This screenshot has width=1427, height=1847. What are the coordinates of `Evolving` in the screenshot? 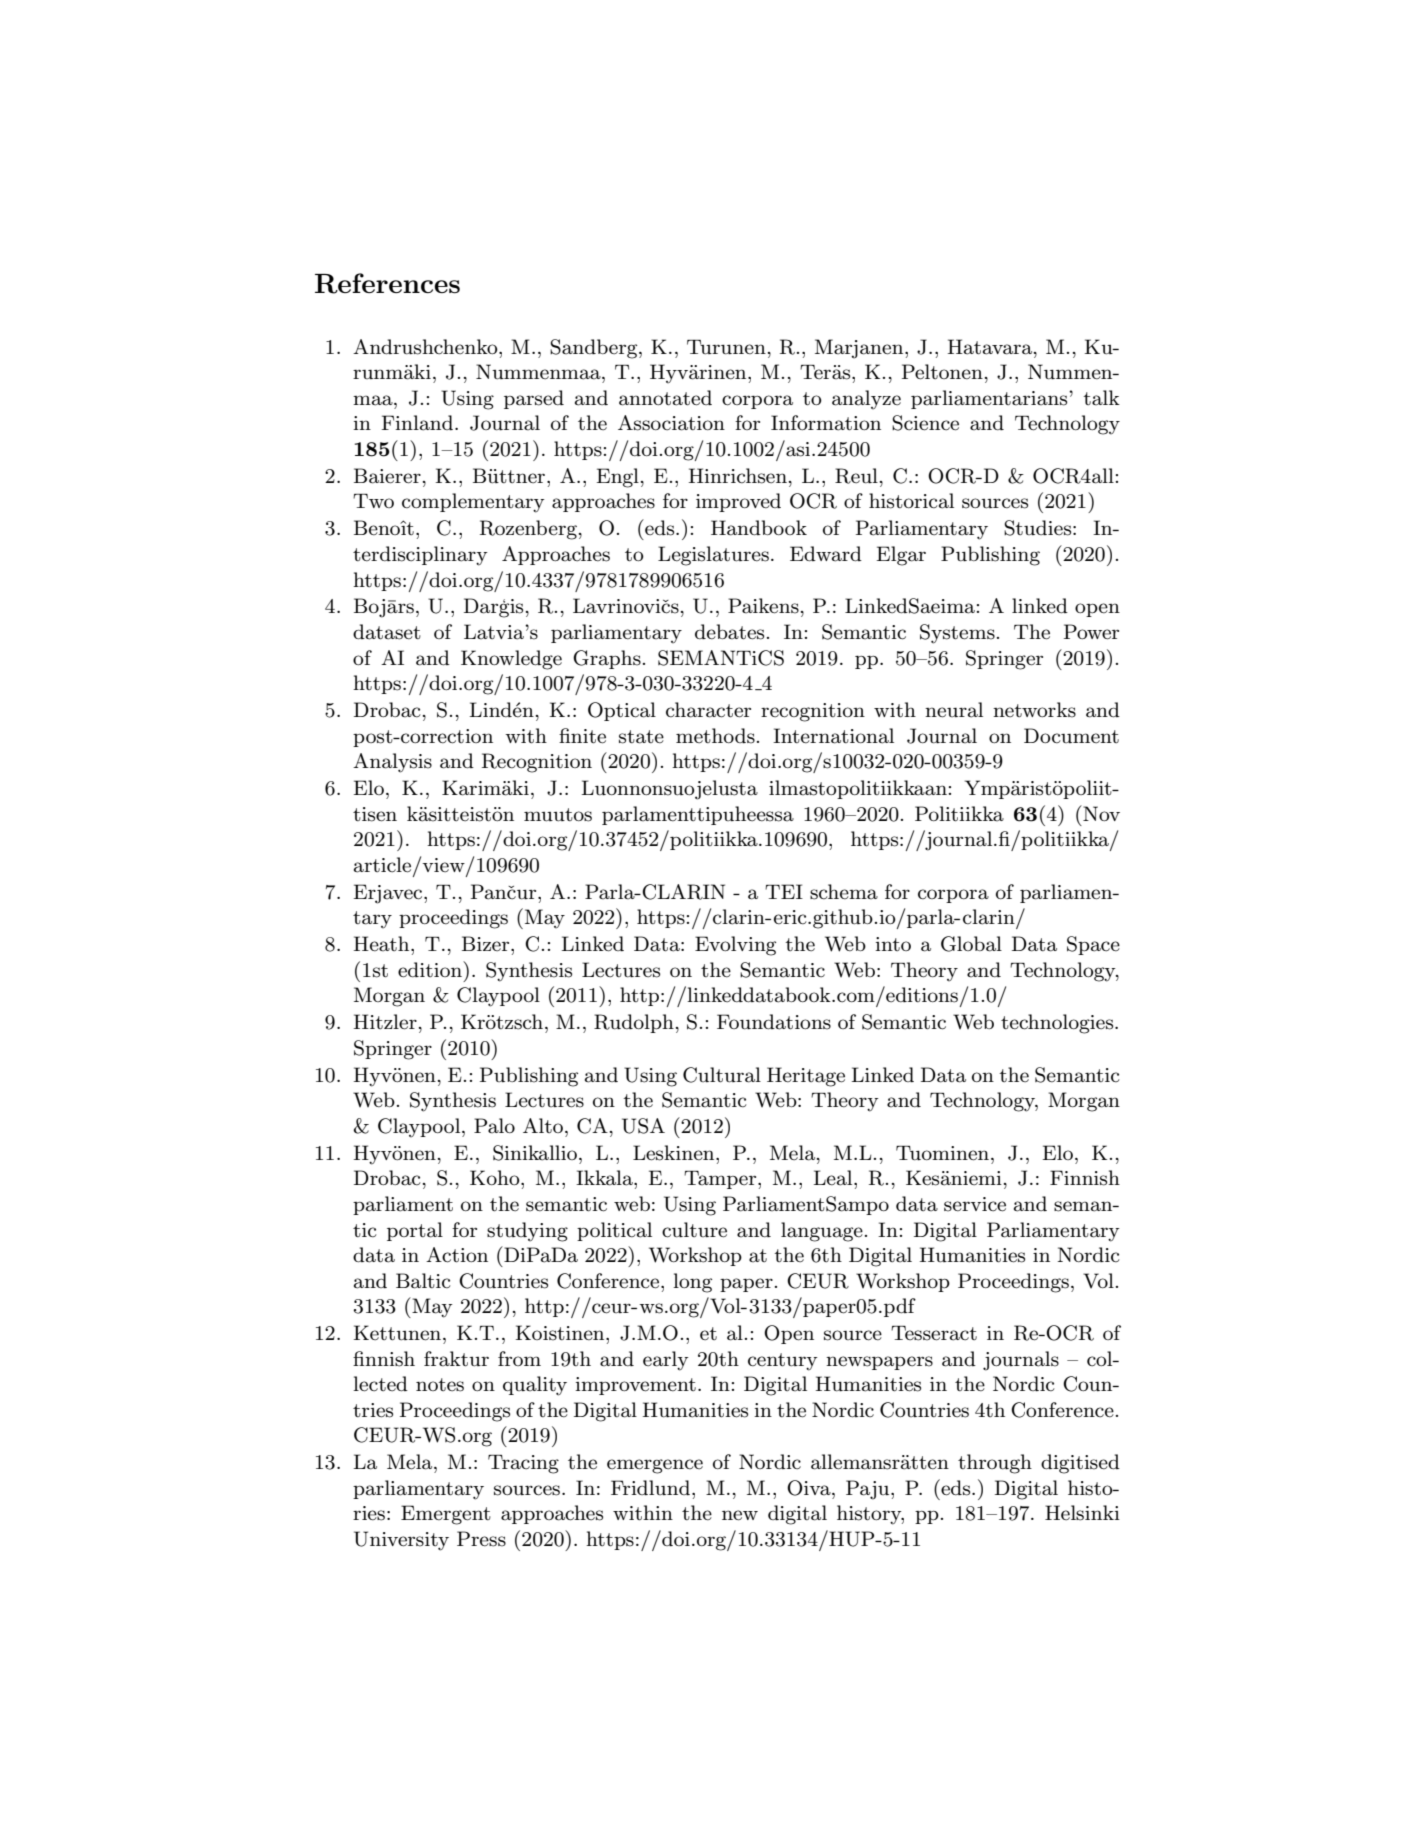 It's located at (735, 946).
